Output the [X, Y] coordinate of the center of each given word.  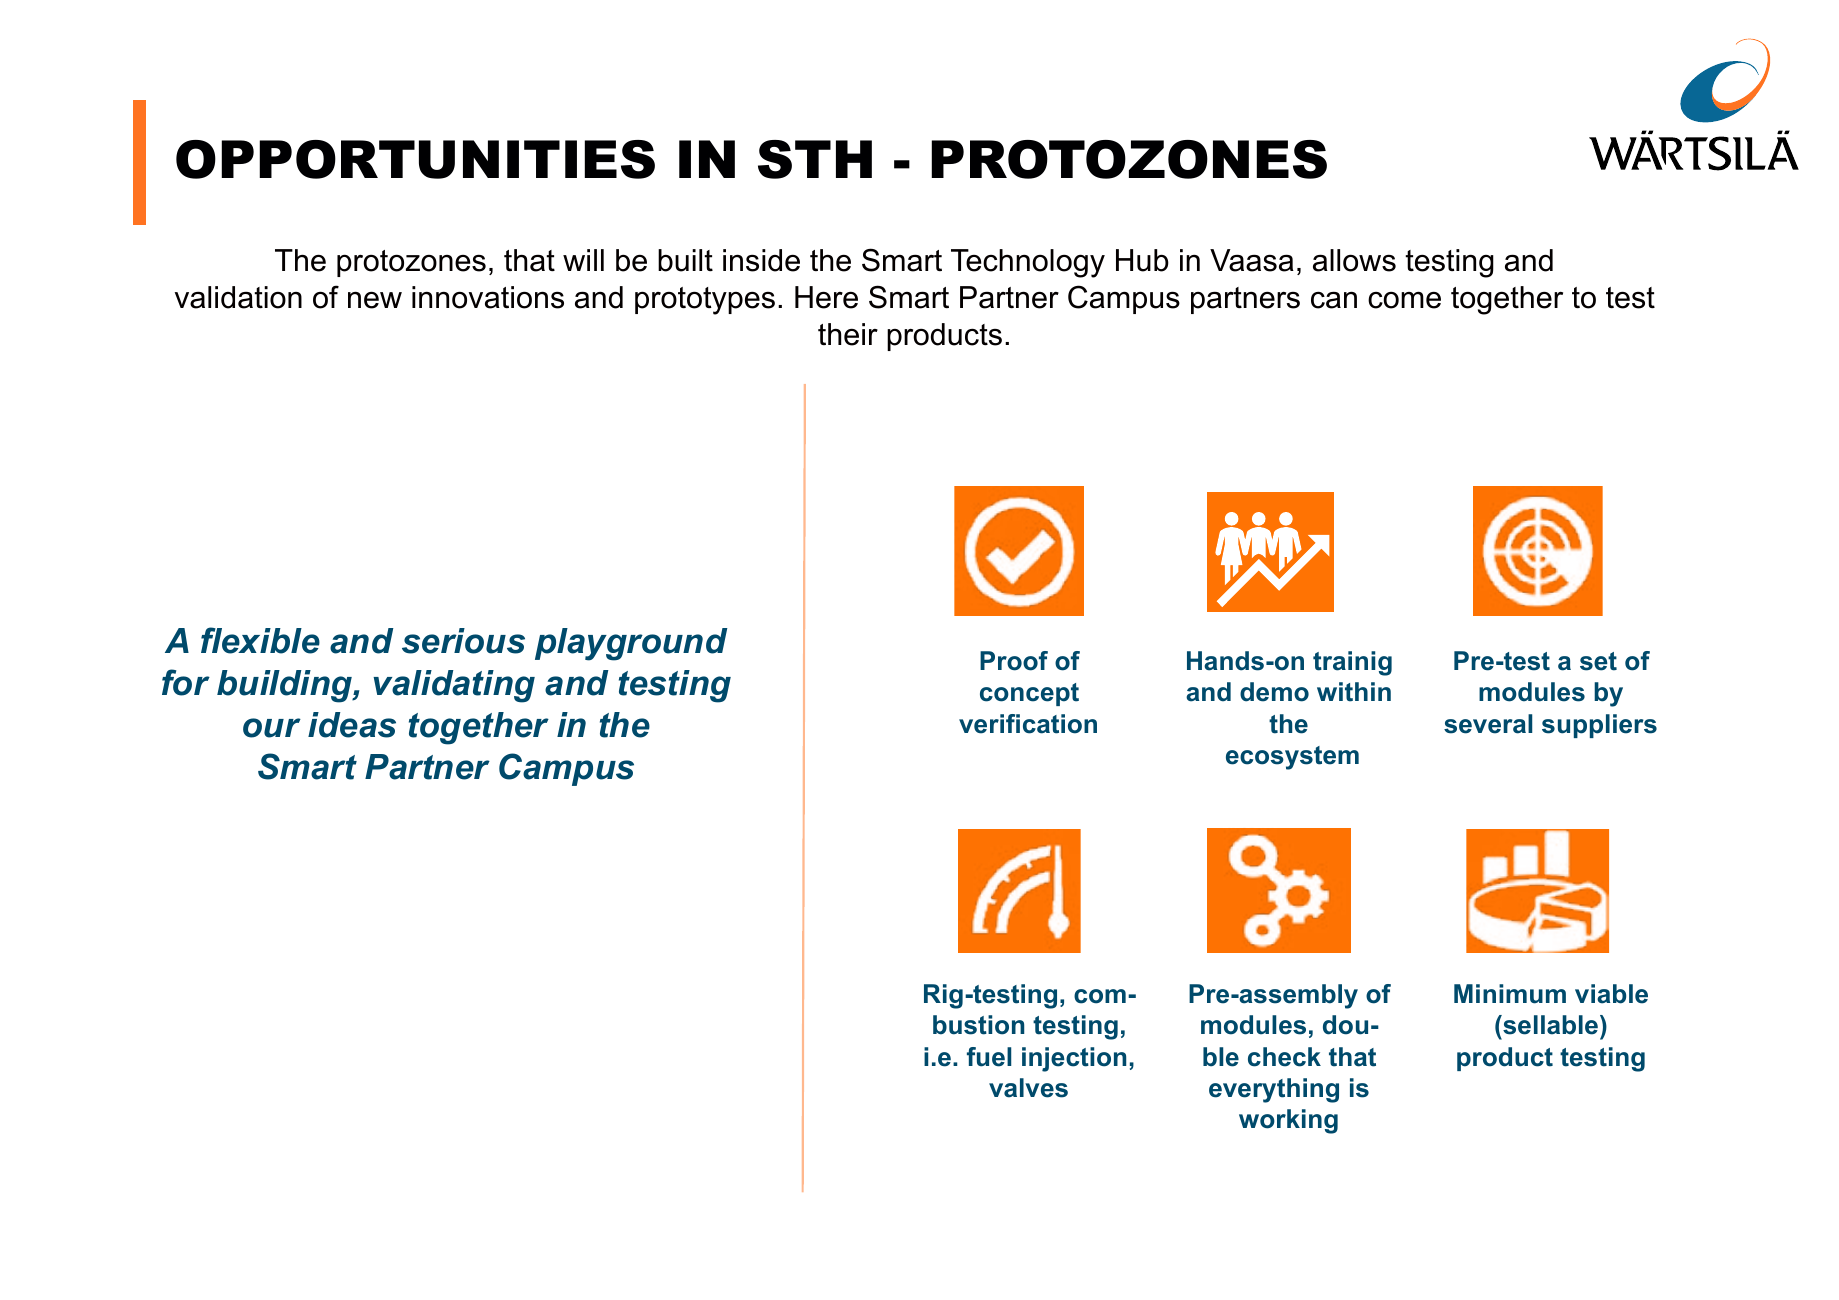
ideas [352, 725]
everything [1274, 1090]
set [1598, 661]
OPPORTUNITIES [415, 159]
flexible [260, 640]
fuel [989, 1057]
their [848, 334]
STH [815, 159]
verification [1028, 724]
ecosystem [1292, 758]
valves [1028, 1088]
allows [1354, 260]
